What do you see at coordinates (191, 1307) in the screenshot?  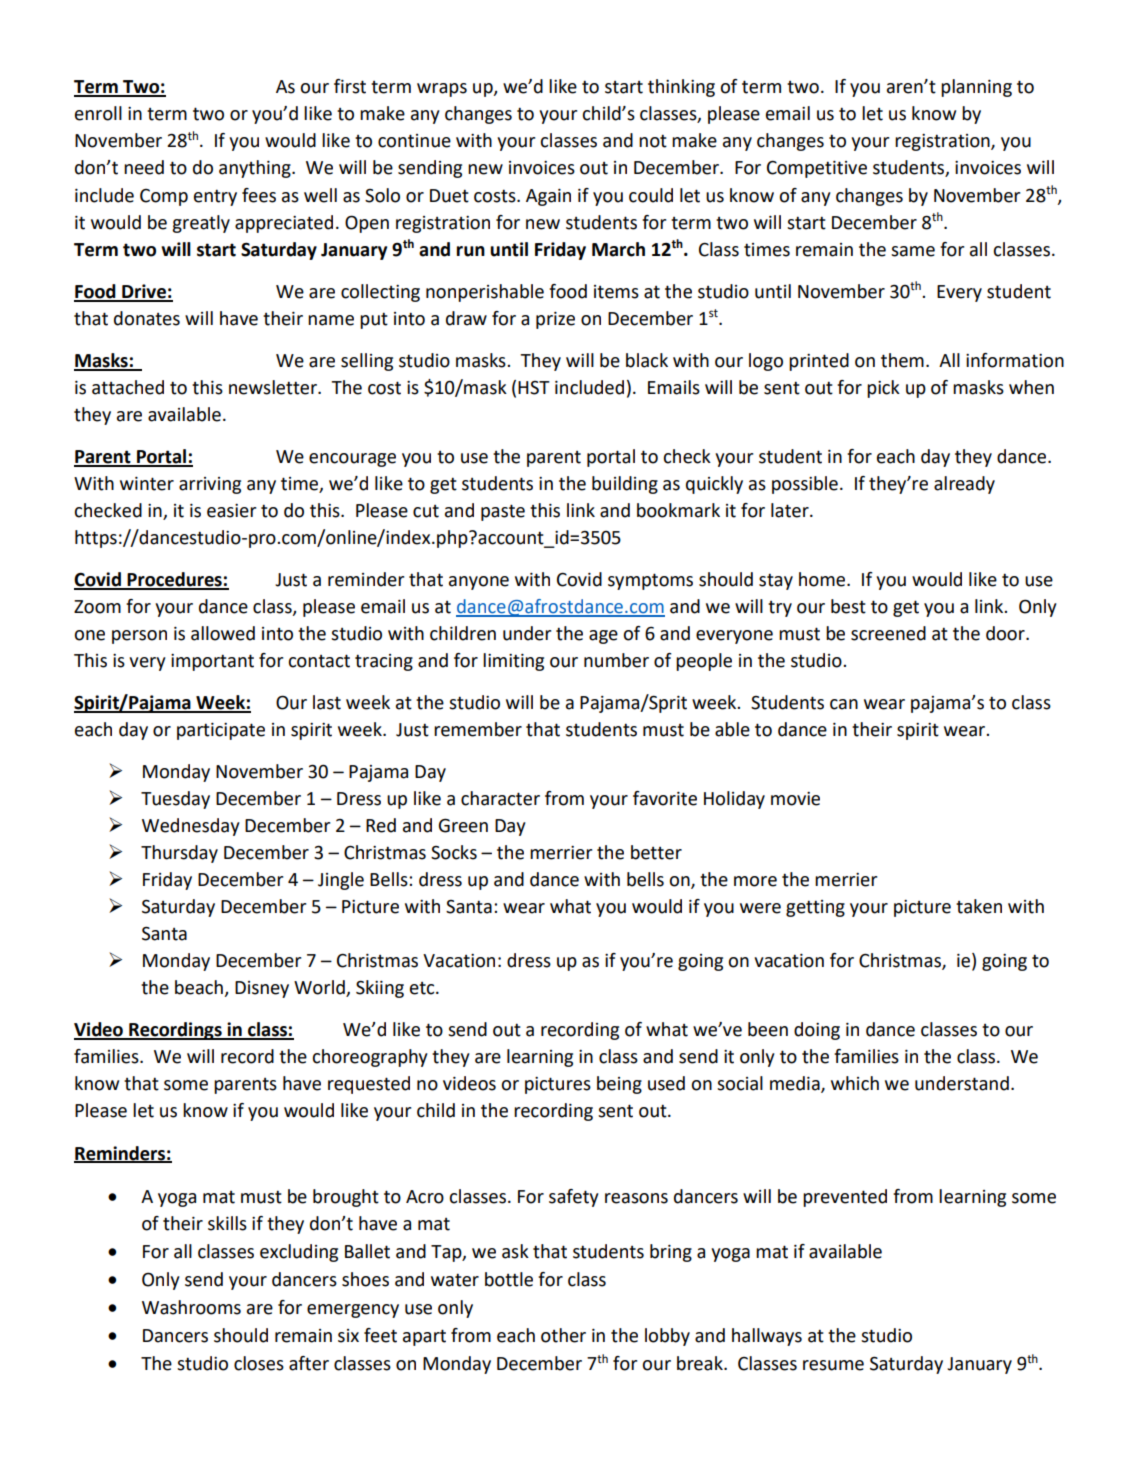 I see `Washrooms` at bounding box center [191, 1307].
